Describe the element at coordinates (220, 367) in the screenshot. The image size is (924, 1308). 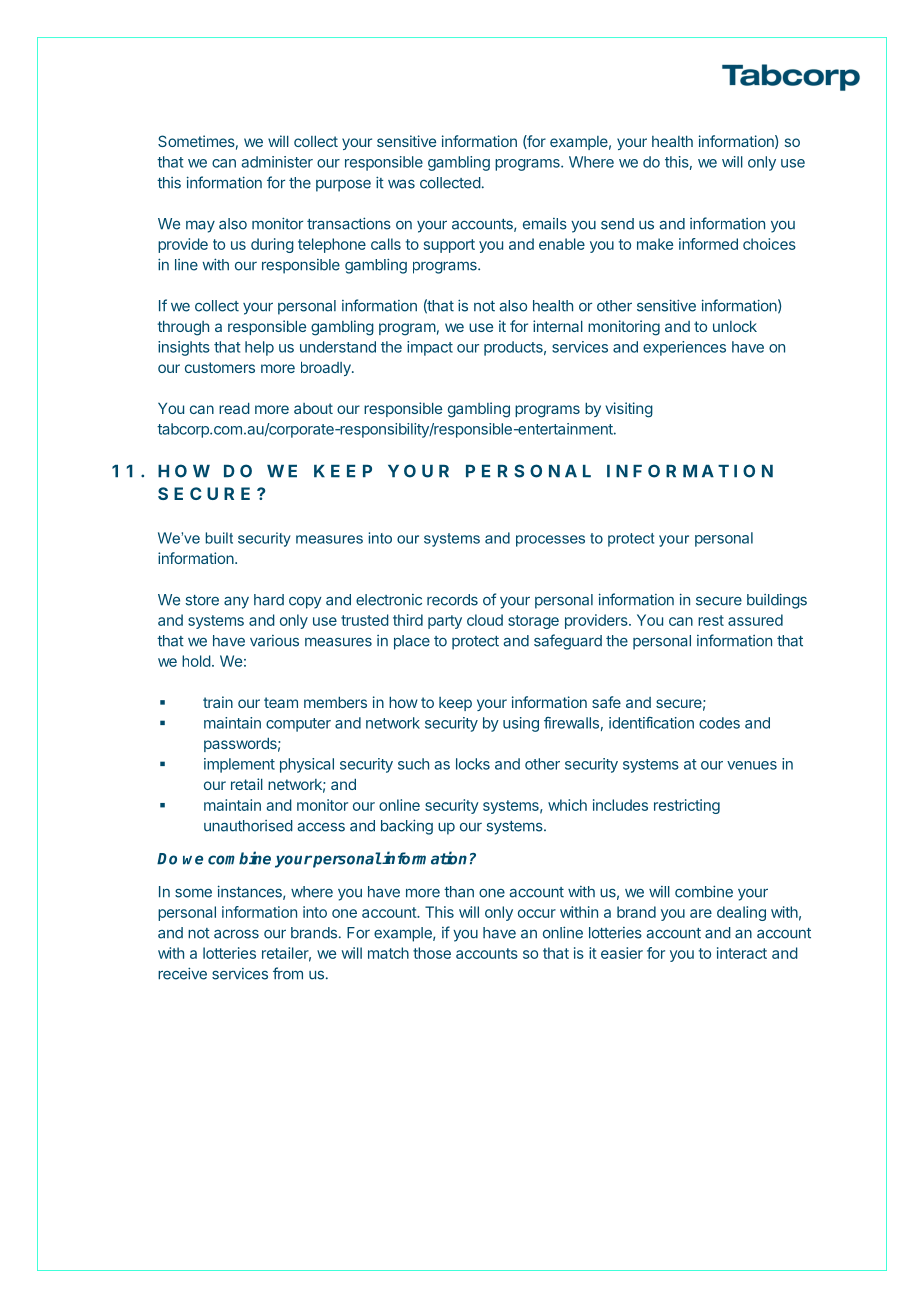
I see `customers` at that location.
